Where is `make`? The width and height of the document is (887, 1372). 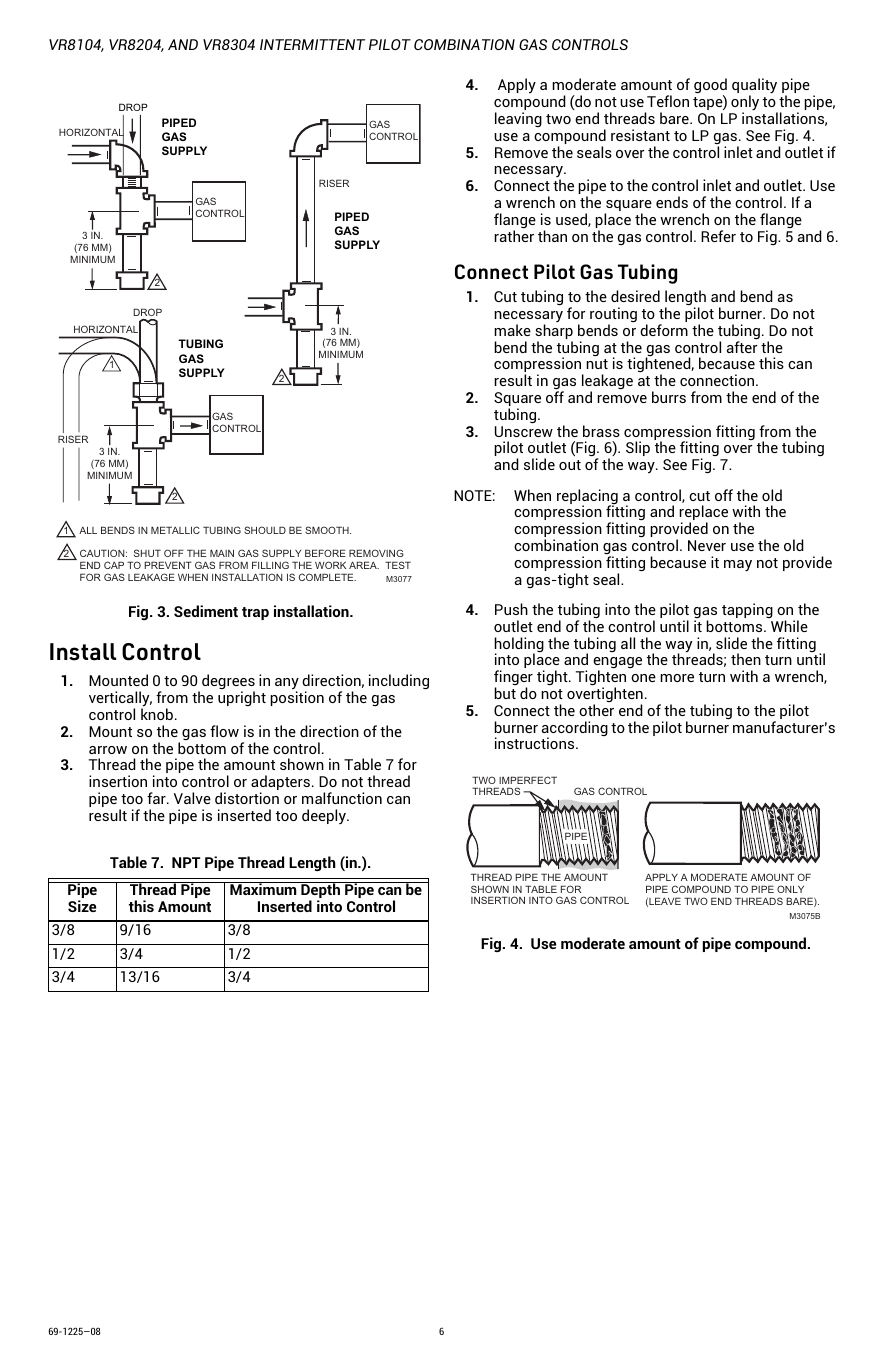
make is located at coordinates (512, 330).
